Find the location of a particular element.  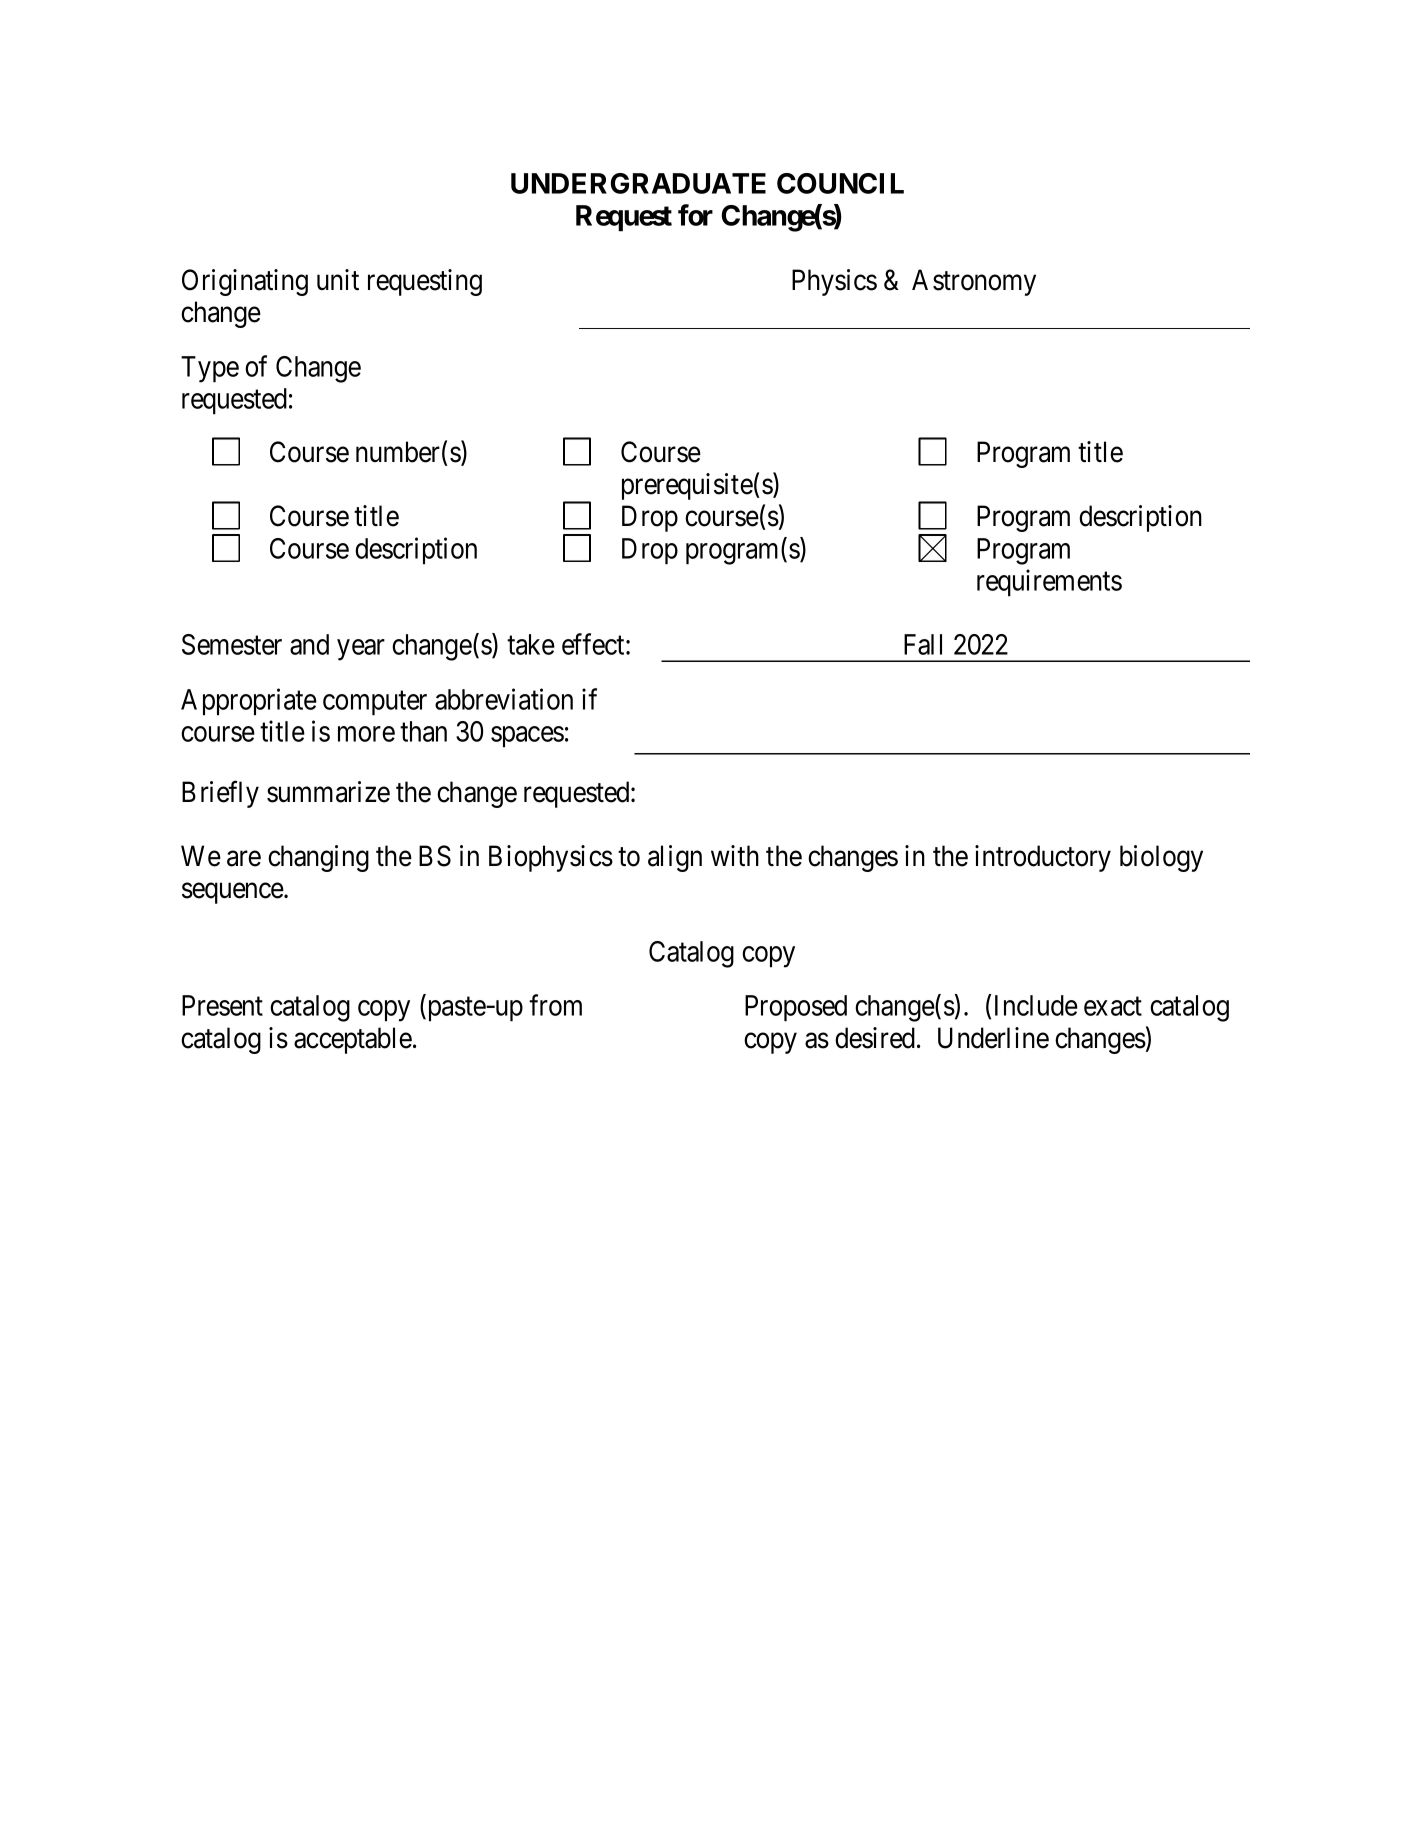

Fall is located at coordinates (923, 644).
